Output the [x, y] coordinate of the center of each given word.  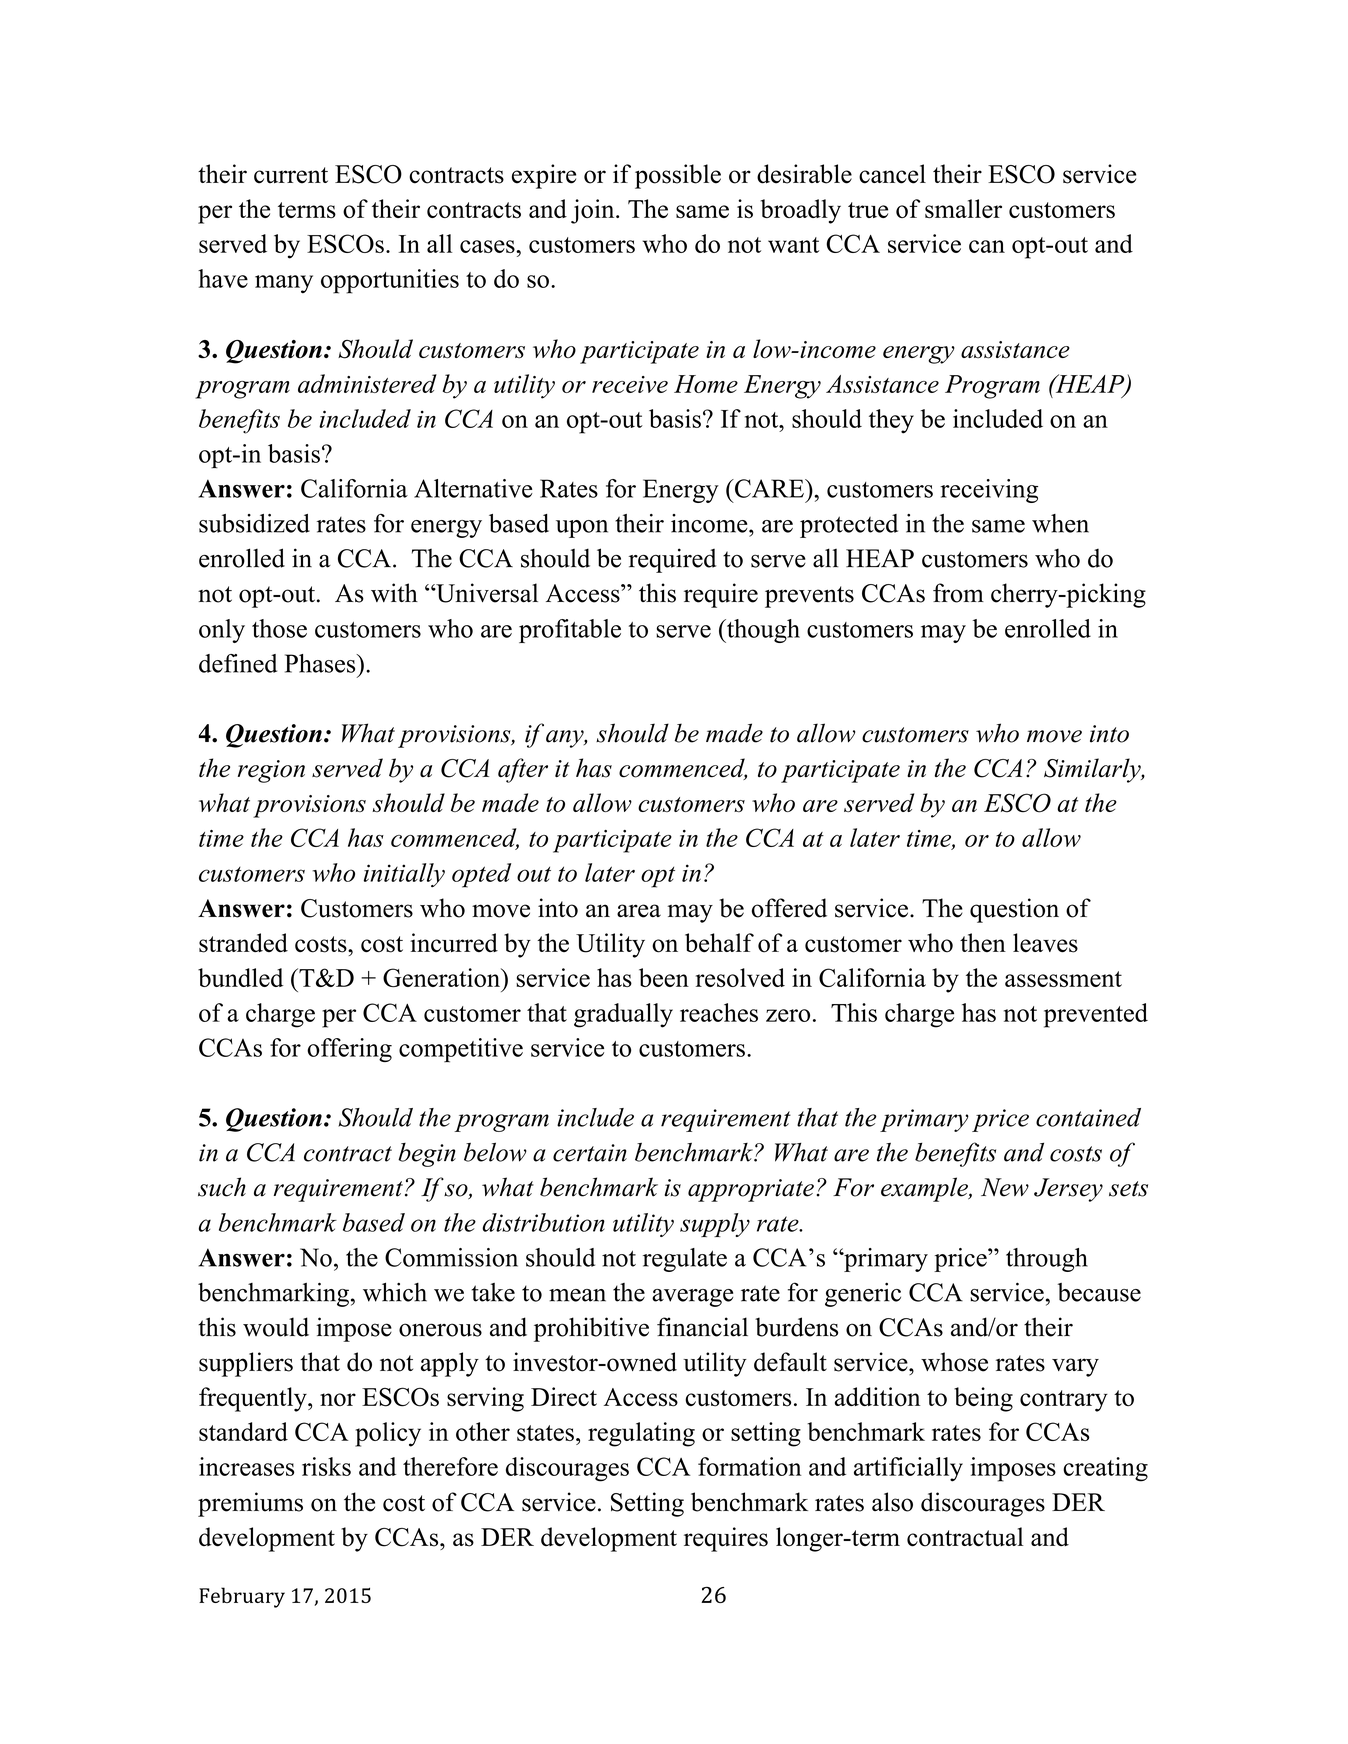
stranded [243, 943]
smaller [963, 209]
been [664, 977]
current [291, 175]
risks [326, 1466]
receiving [989, 491]
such [222, 1187]
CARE [769, 488]
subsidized [254, 523]
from [958, 593]
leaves [1045, 943]
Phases [321, 663]
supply [715, 1225]
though [762, 631]
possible [678, 176]
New [1005, 1187]
